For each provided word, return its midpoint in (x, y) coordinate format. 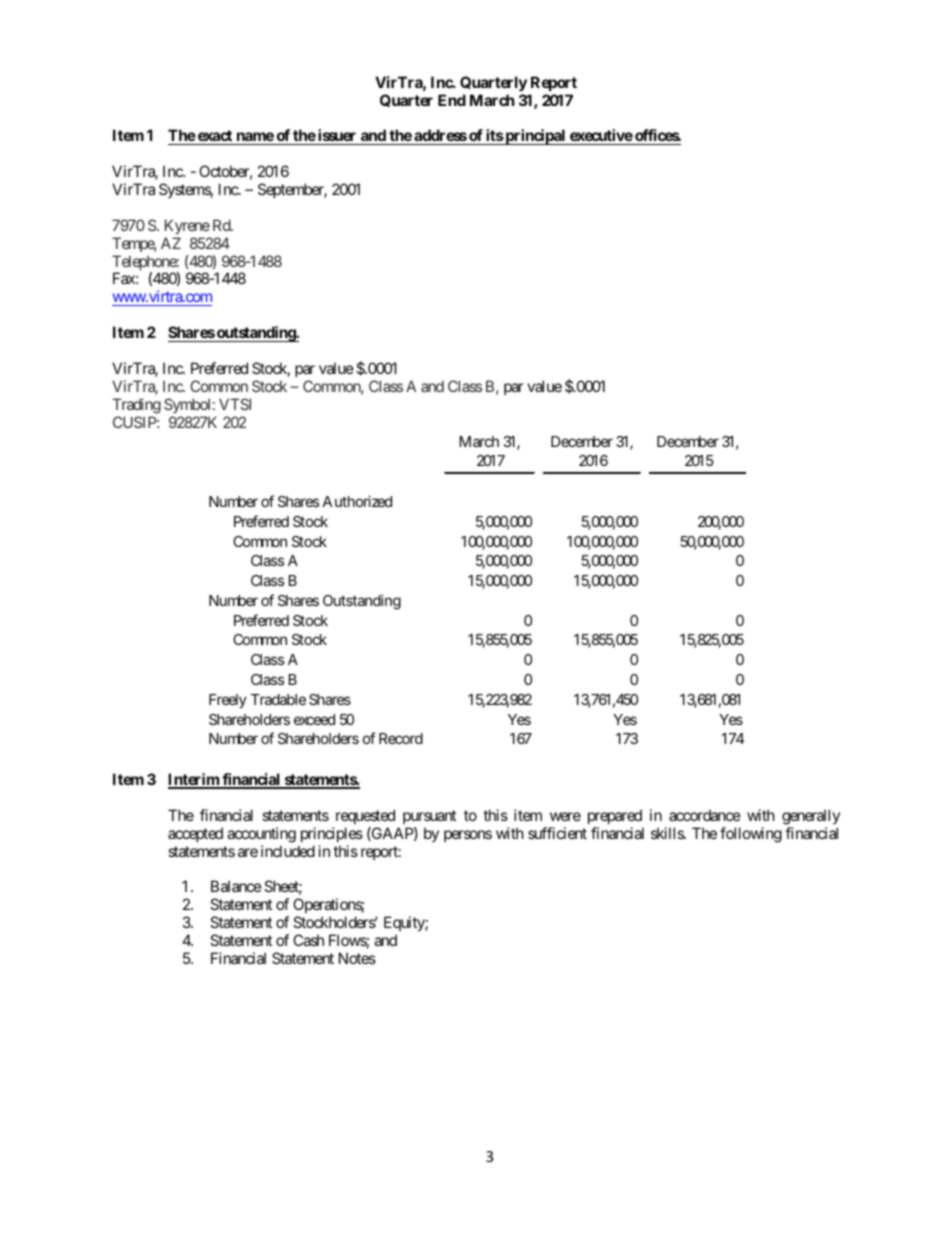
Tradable (278, 699)
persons (468, 836)
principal (535, 137)
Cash (308, 940)
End (452, 100)
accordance (705, 815)
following (751, 835)
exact (215, 137)
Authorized (357, 501)
